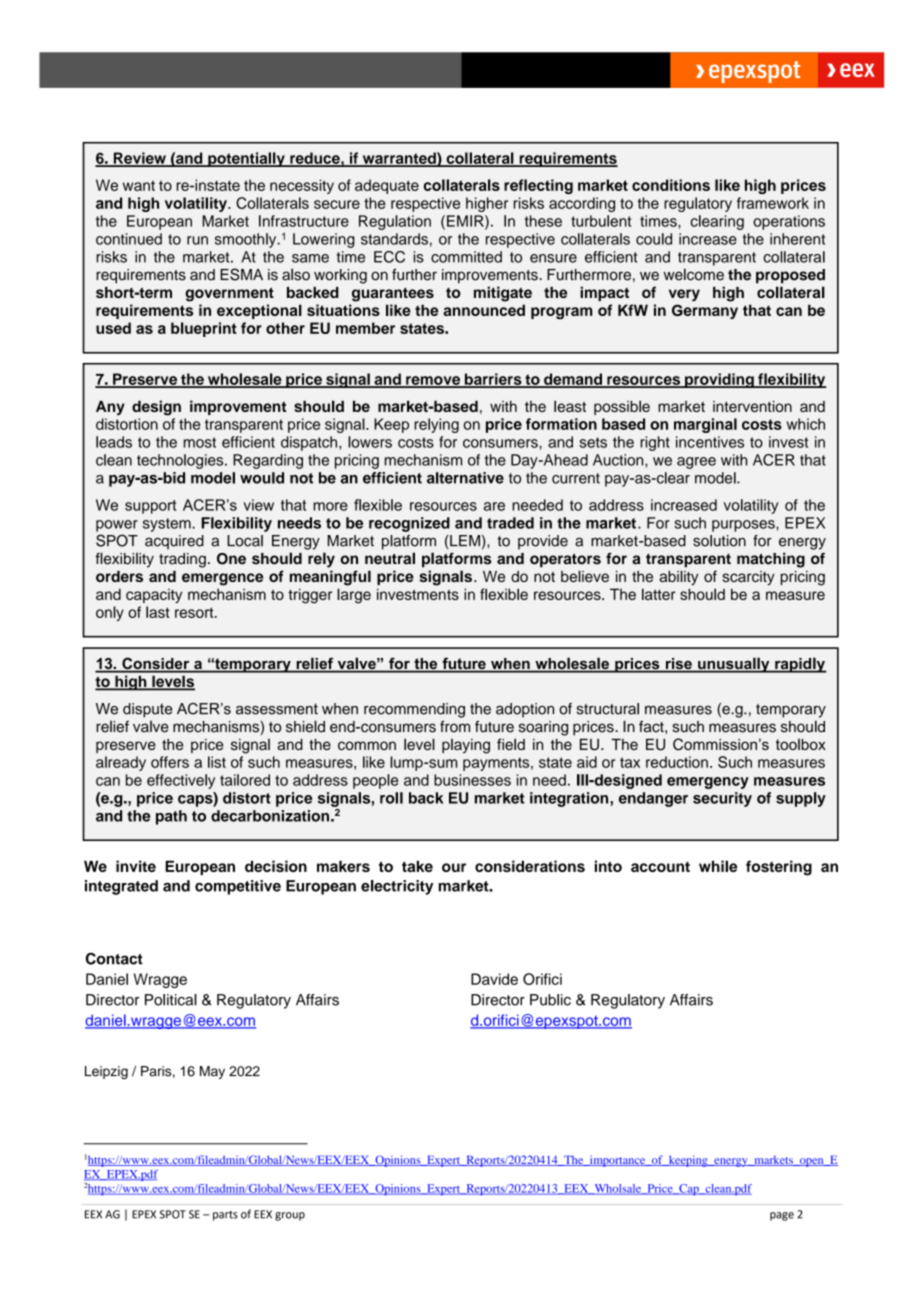  Describe the element at coordinates (168, 525) in the page. I see `system` at that location.
